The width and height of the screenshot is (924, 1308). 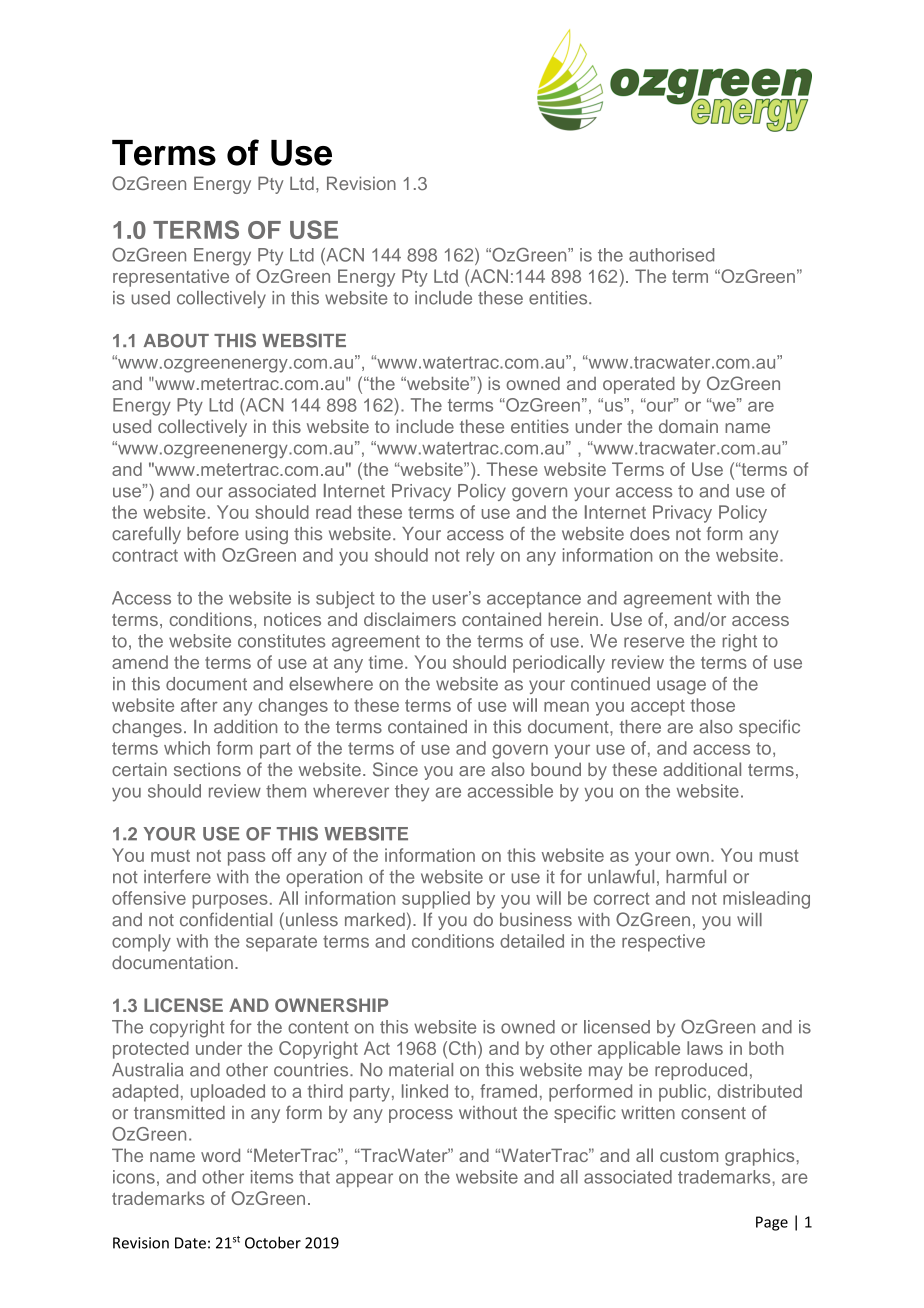 I want to click on Date, so click(x=190, y=1243).
